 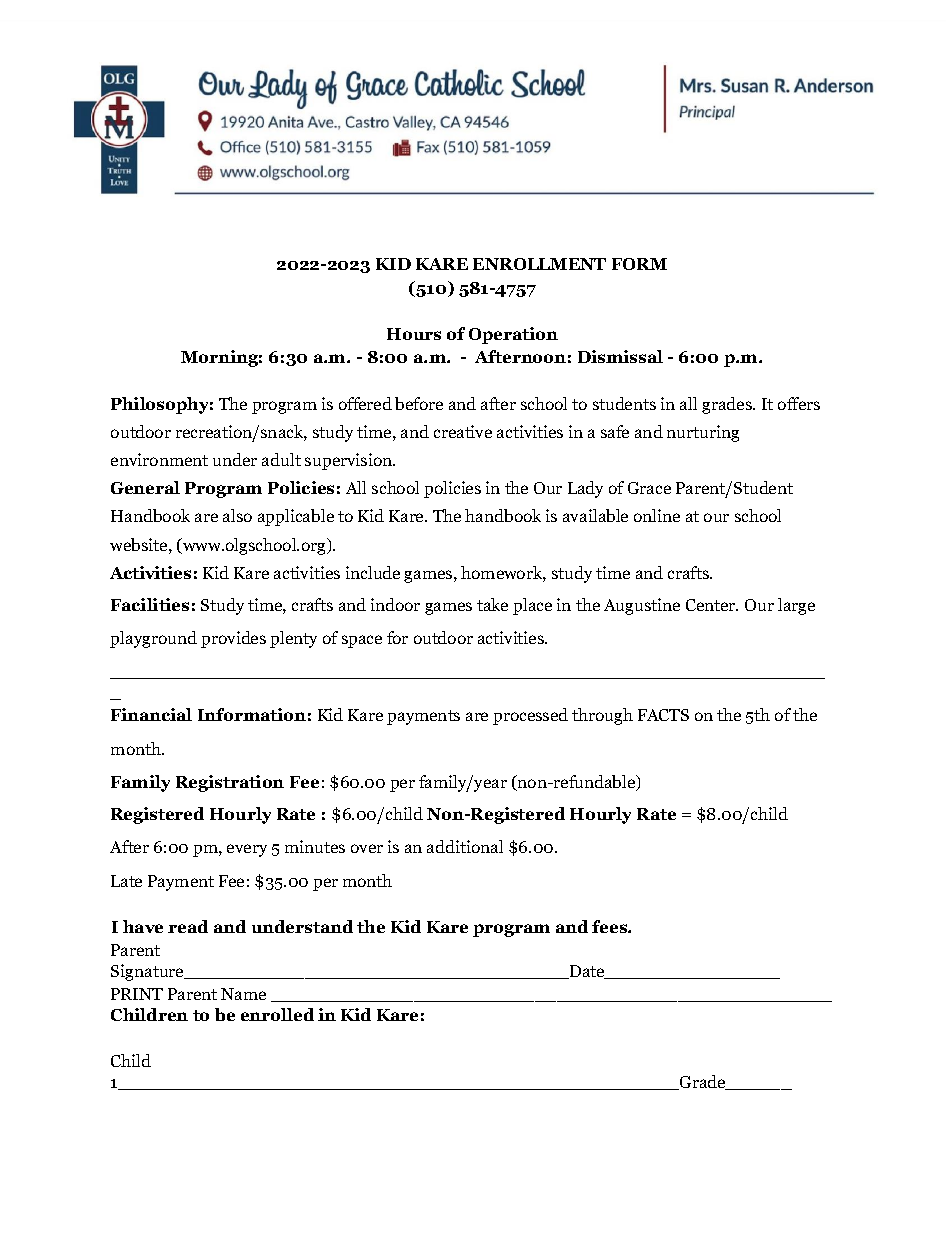 What do you see at coordinates (620, 356) in the screenshot?
I see `Dismissal` at bounding box center [620, 356].
